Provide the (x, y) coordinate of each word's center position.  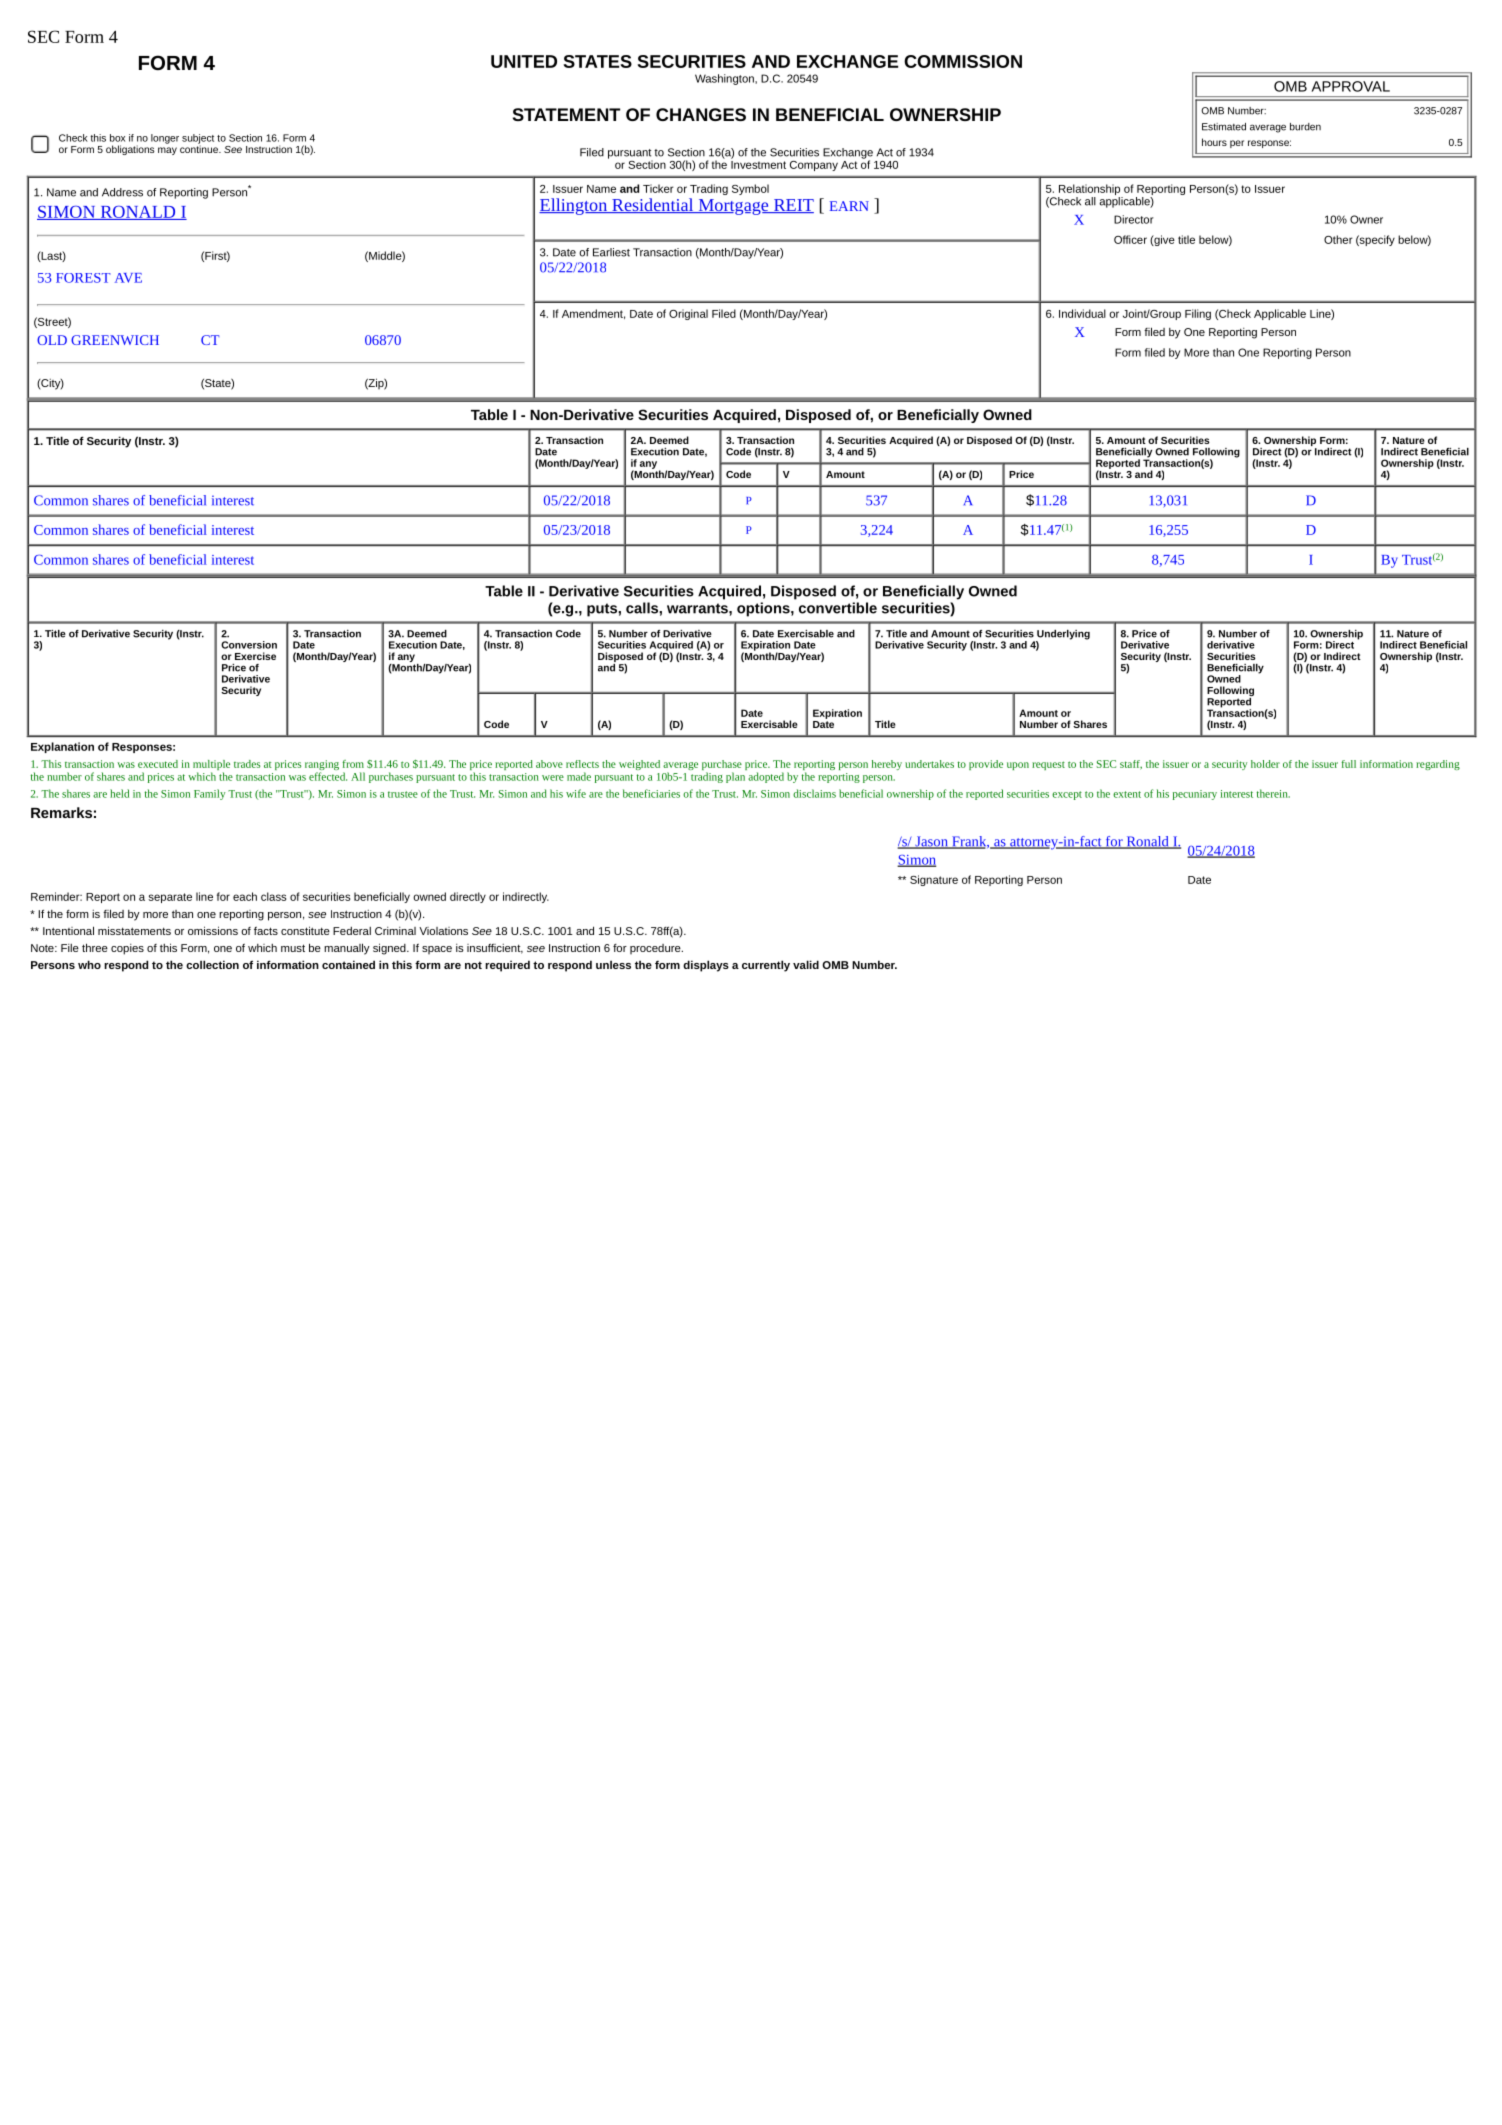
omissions (213, 930)
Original (688, 314)
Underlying (1063, 636)
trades (247, 764)
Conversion (249, 645)
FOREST (83, 278)
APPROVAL (1351, 86)
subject (198, 140)
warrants (698, 608)
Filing (1198, 314)
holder (1265, 764)
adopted (766, 777)
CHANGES (701, 114)
